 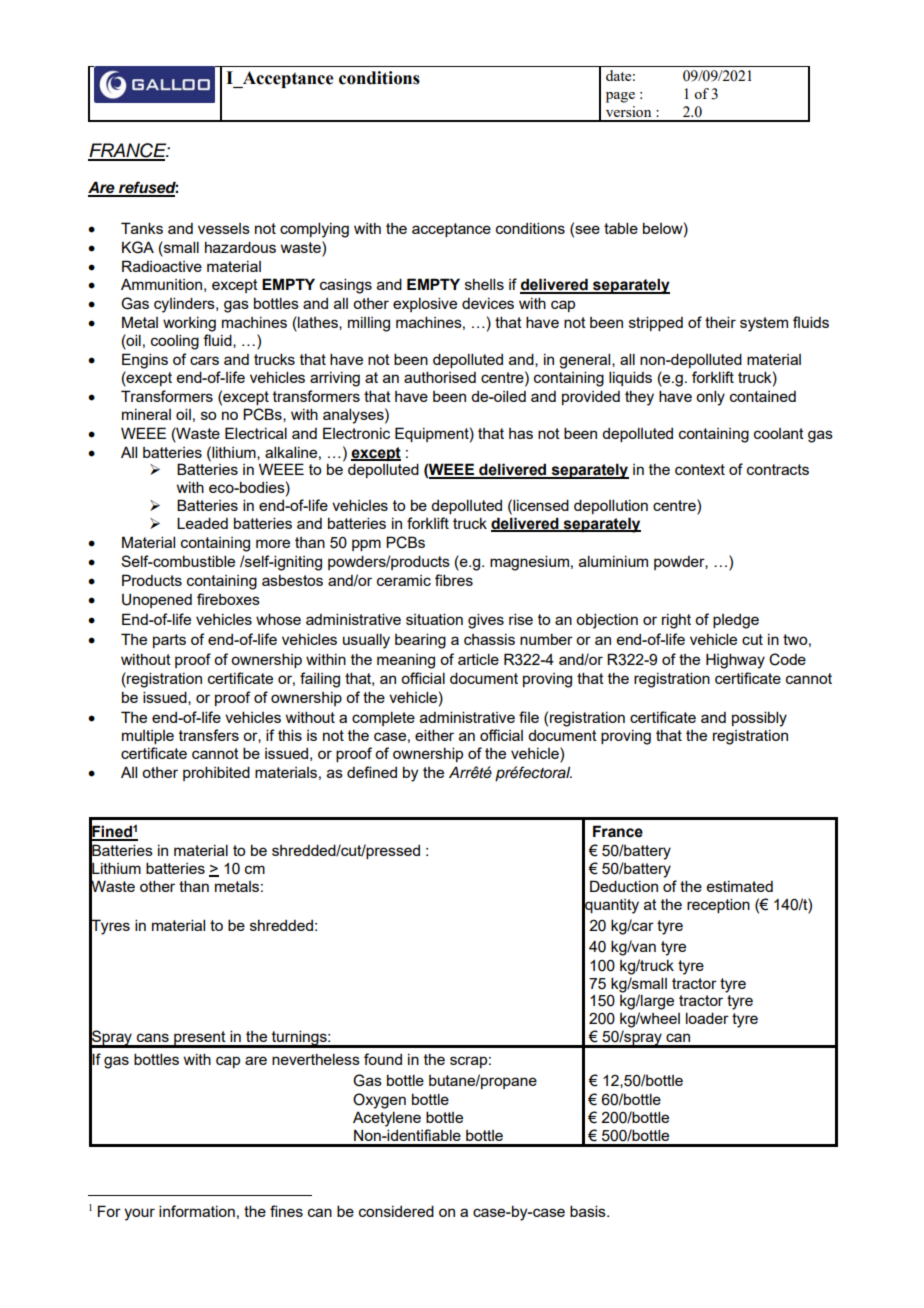 What do you see at coordinates (620, 97) in the page?
I see `page` at bounding box center [620, 97].
